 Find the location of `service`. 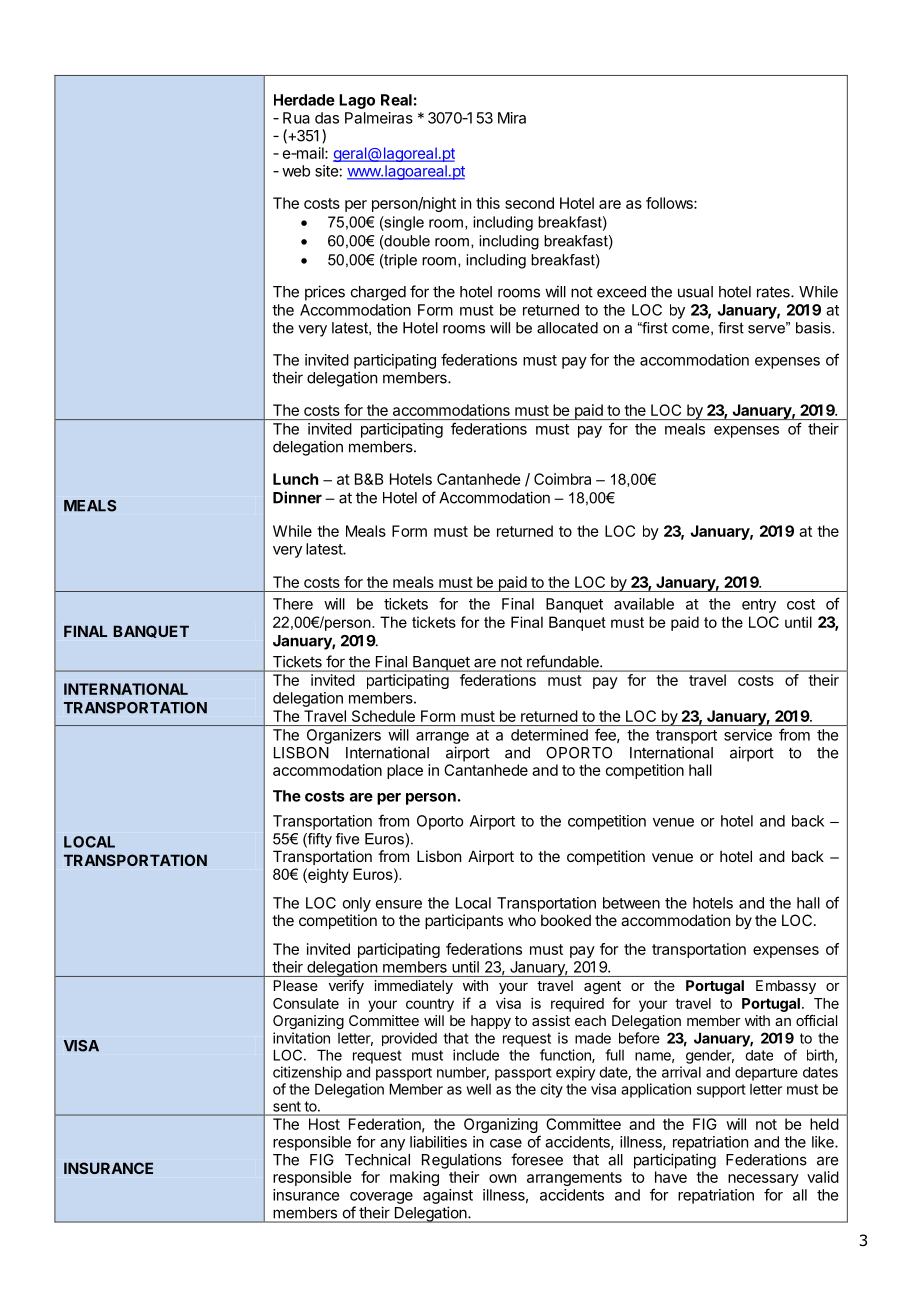

service is located at coordinates (748, 735).
